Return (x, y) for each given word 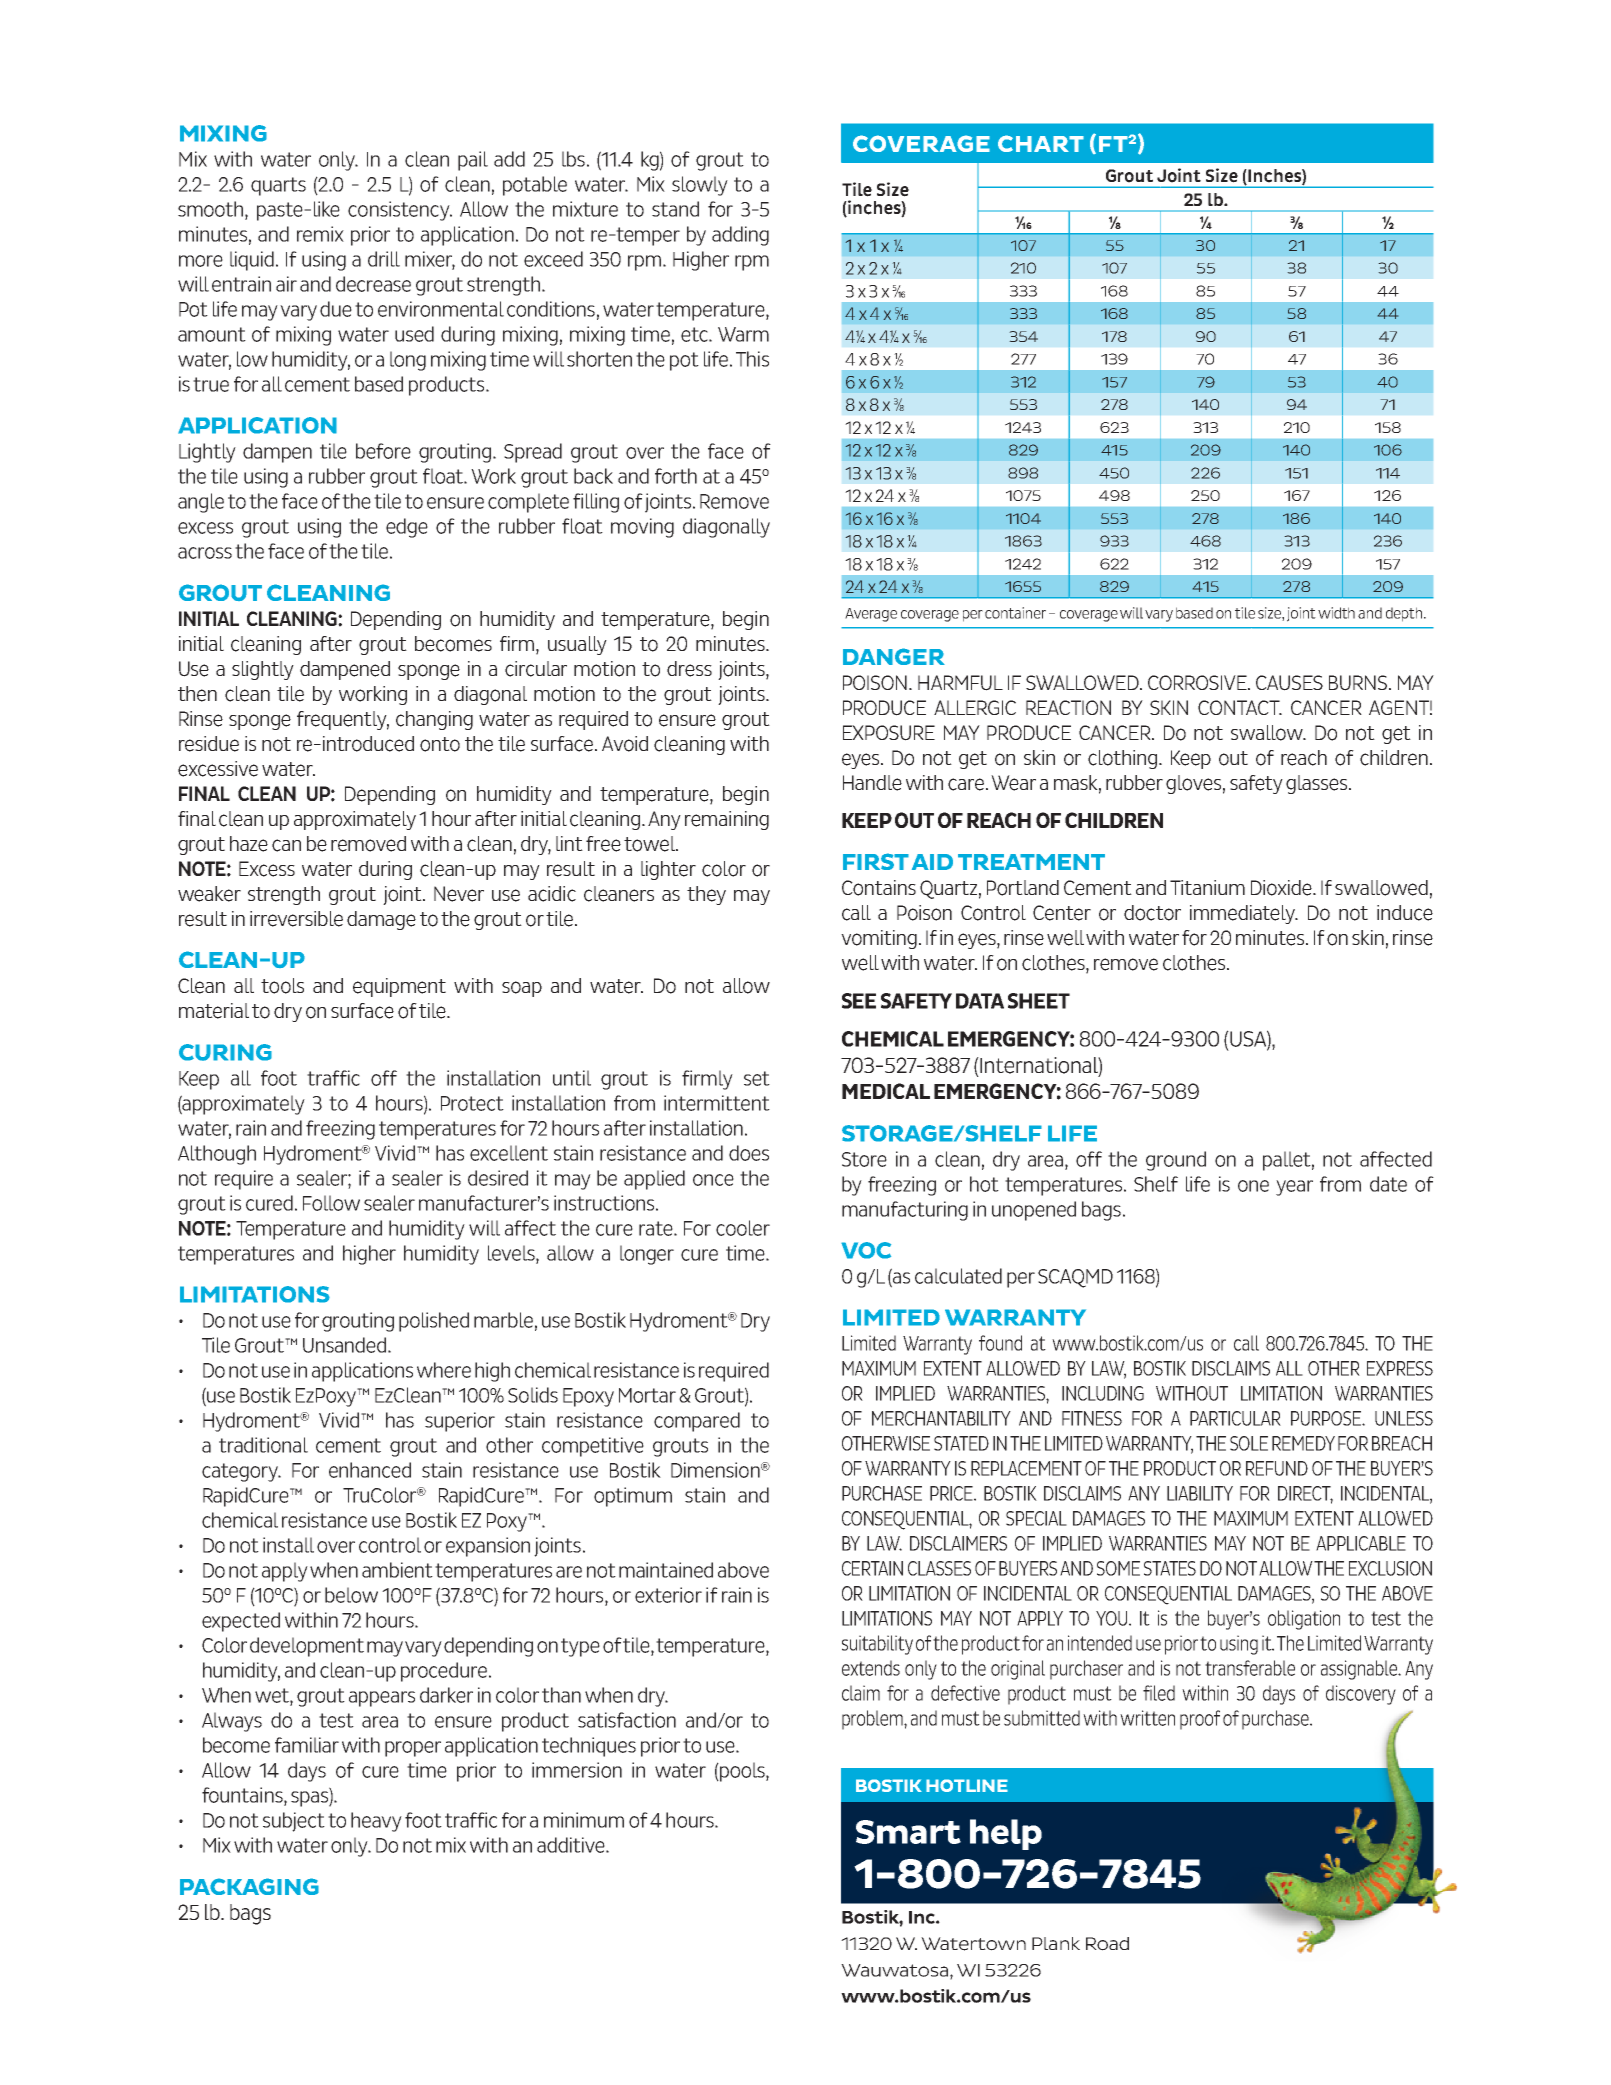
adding (740, 236)
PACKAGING (249, 1886)
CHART (1041, 143)
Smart (908, 1832)
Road (1107, 1944)
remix (320, 234)
